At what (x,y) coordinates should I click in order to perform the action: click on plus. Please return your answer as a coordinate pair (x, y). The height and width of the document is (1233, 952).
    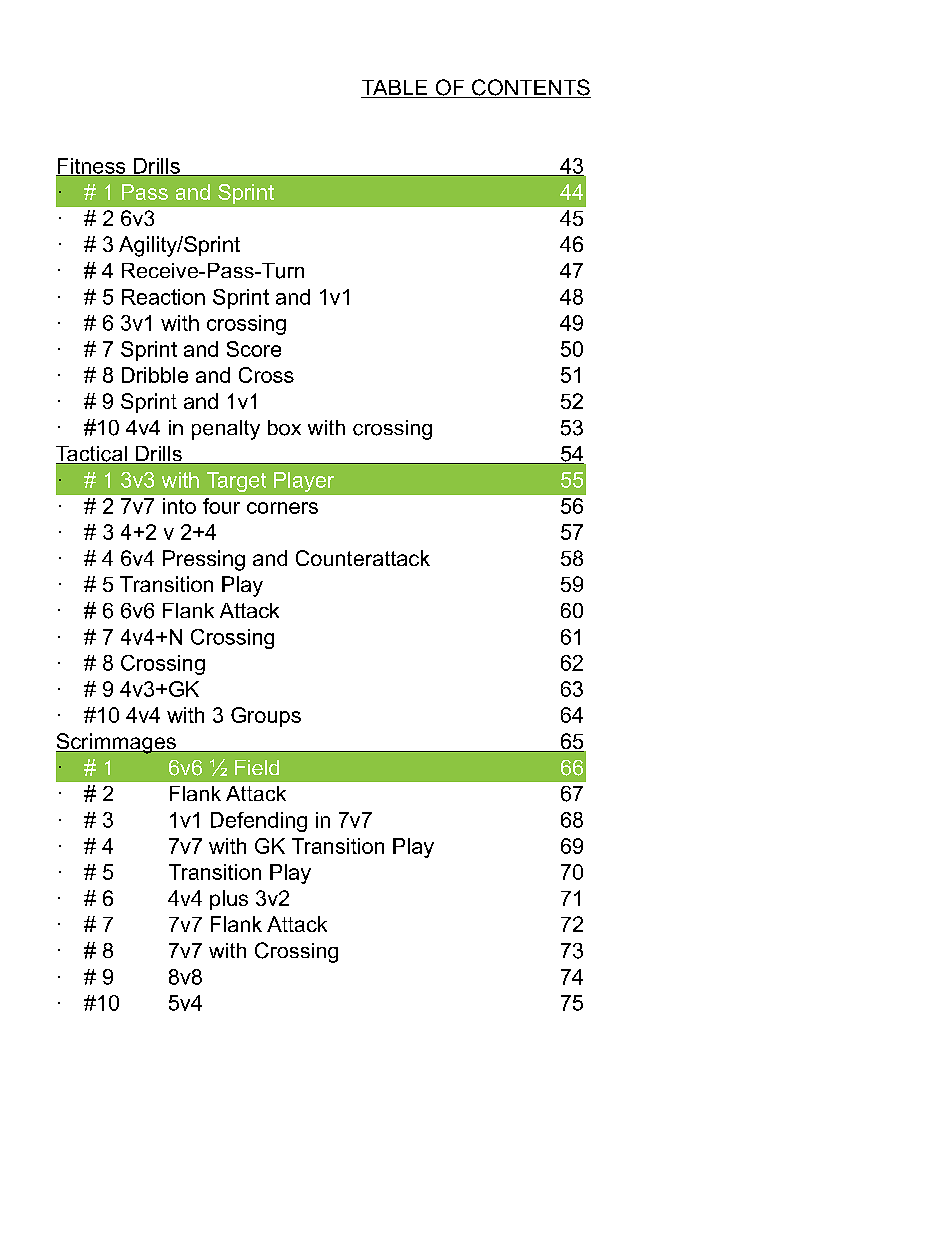
    Looking at the image, I should click on (229, 900).
